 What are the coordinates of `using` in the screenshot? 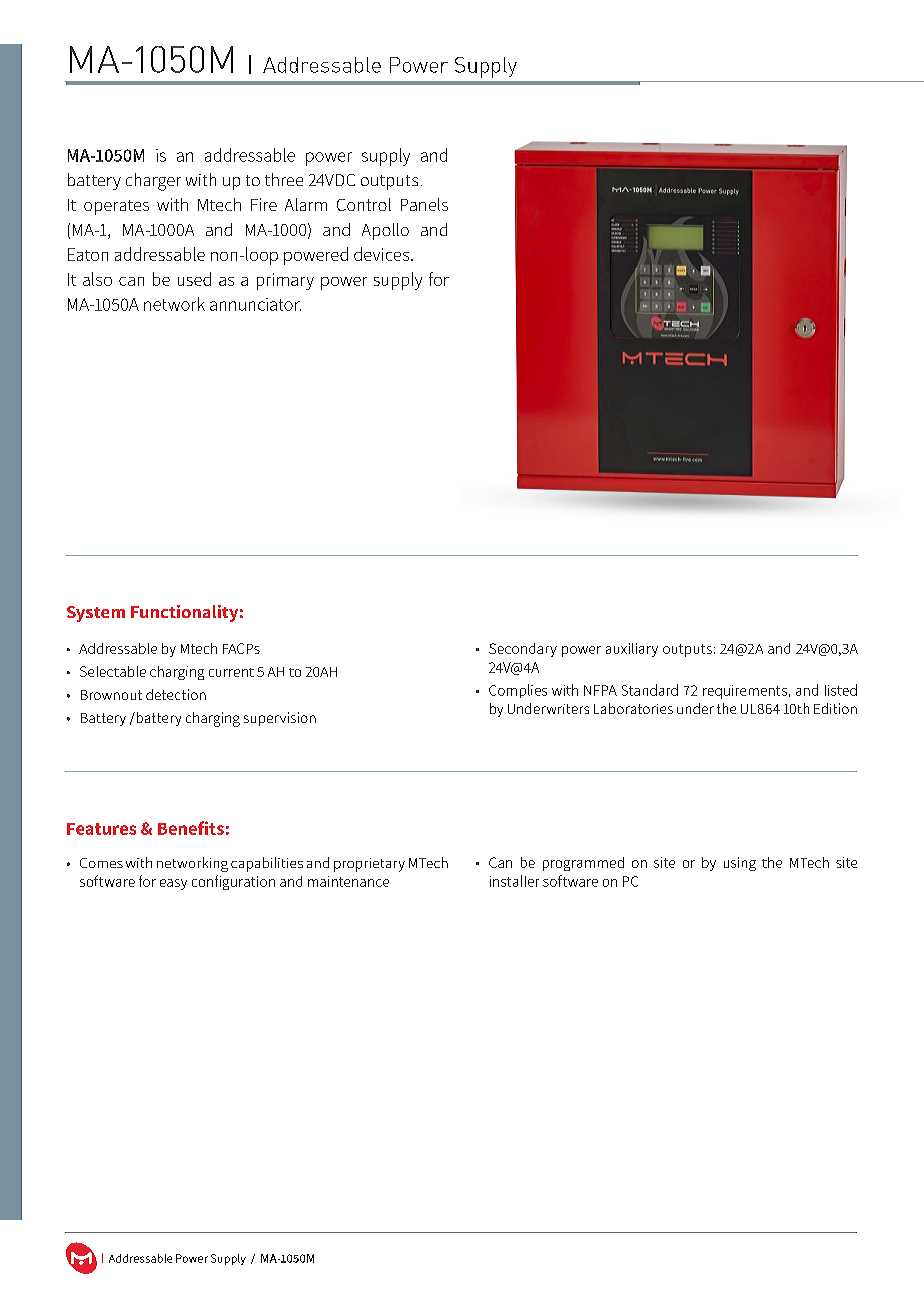 It's located at (740, 864).
